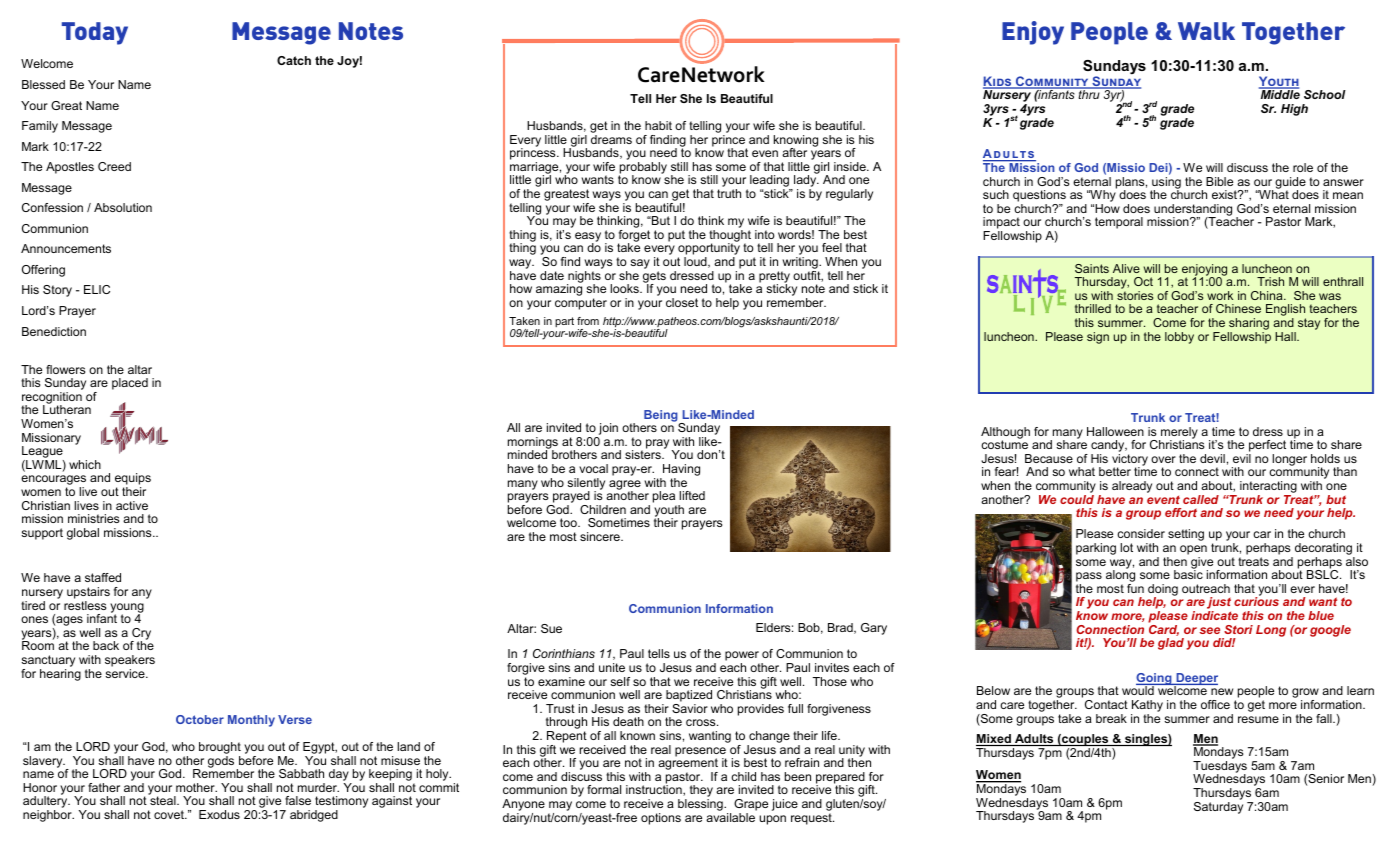 This screenshot has height=850, width=1400. I want to click on habit, so click(658, 125).
